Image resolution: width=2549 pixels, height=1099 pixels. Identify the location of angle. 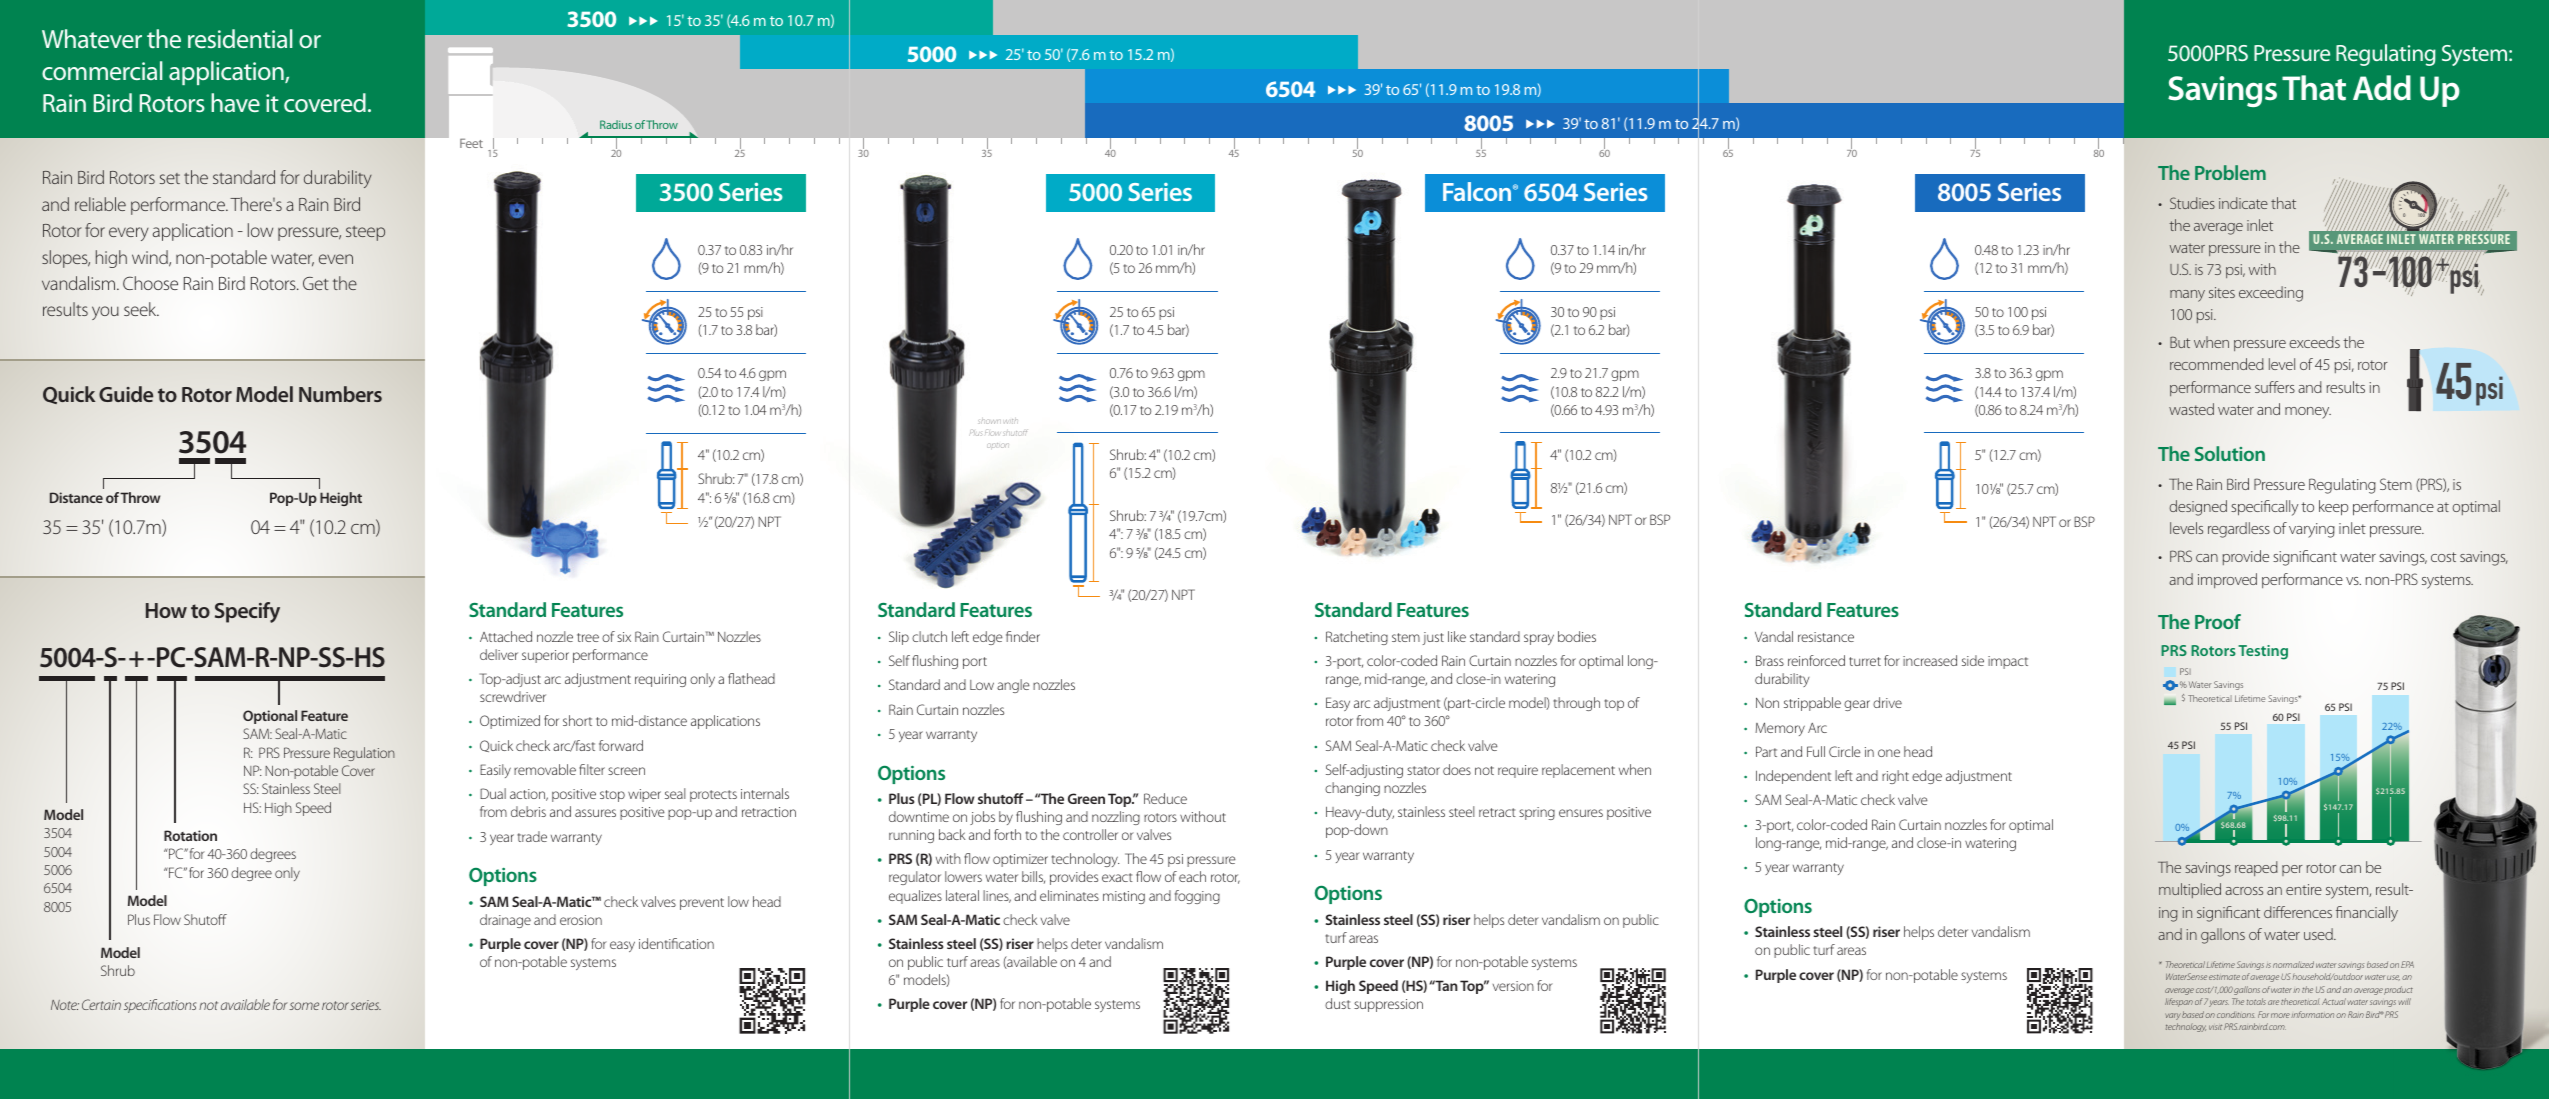
(1013, 686).
